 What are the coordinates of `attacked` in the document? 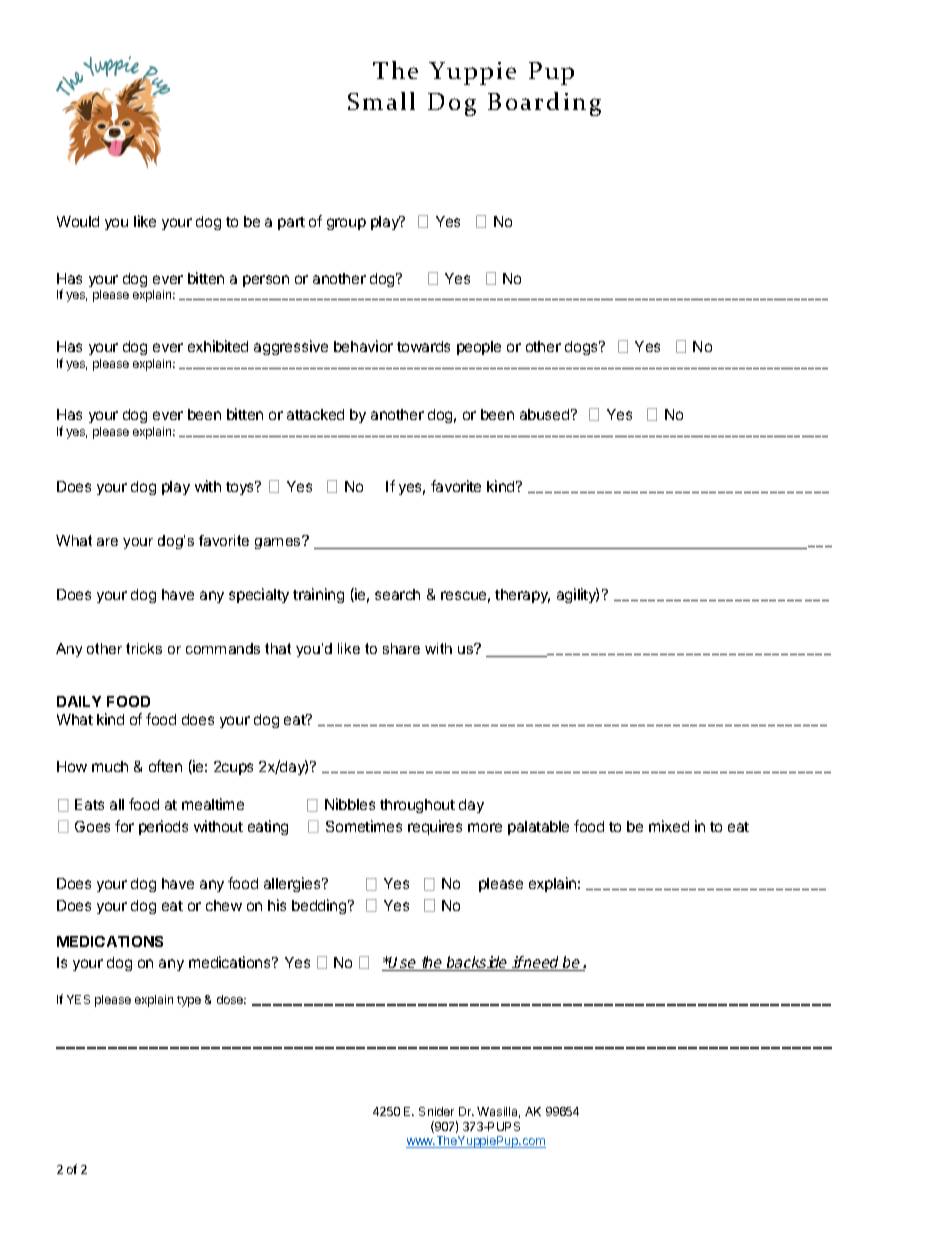 It's located at (315, 414).
